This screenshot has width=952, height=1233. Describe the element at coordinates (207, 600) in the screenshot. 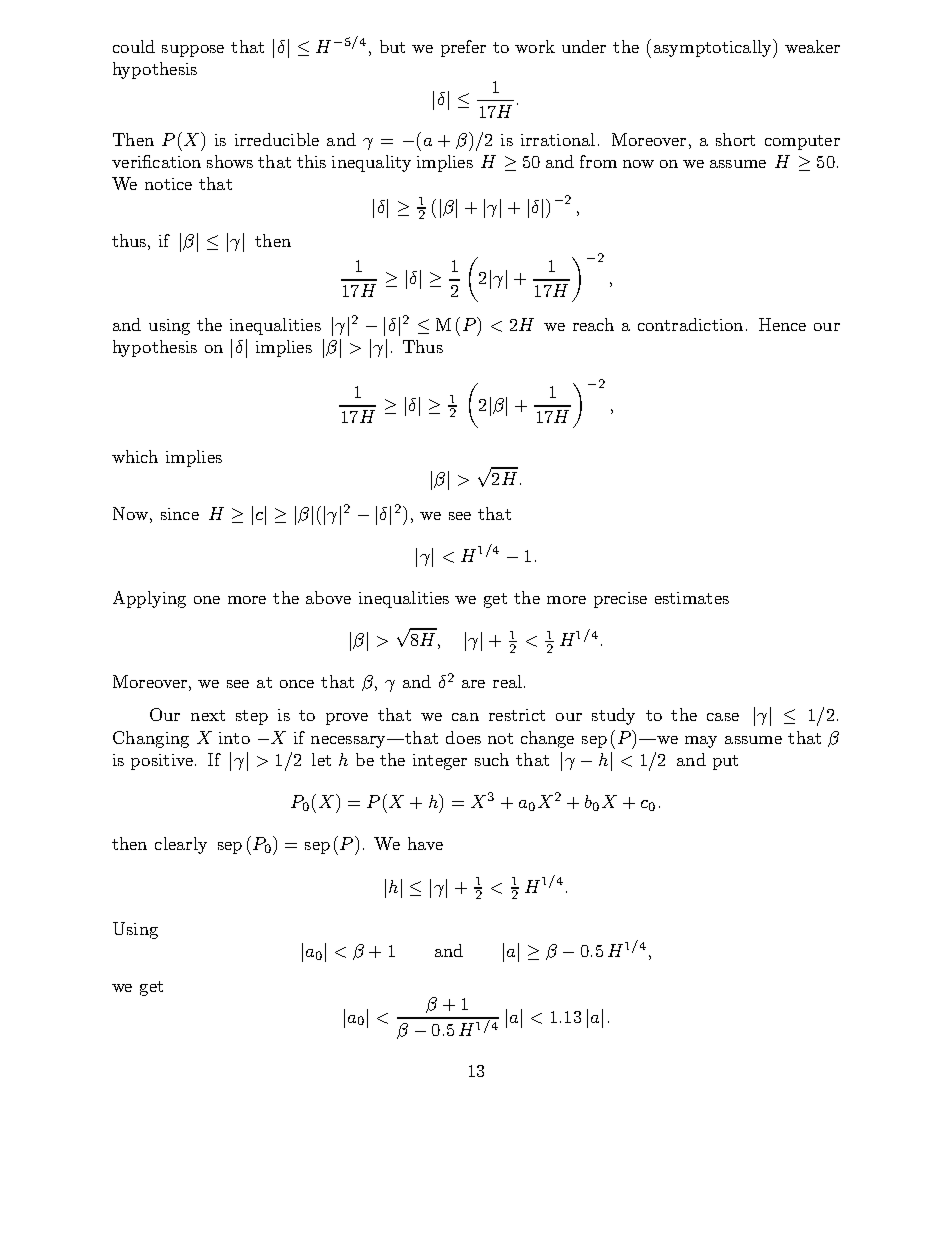

I see `one` at that location.
